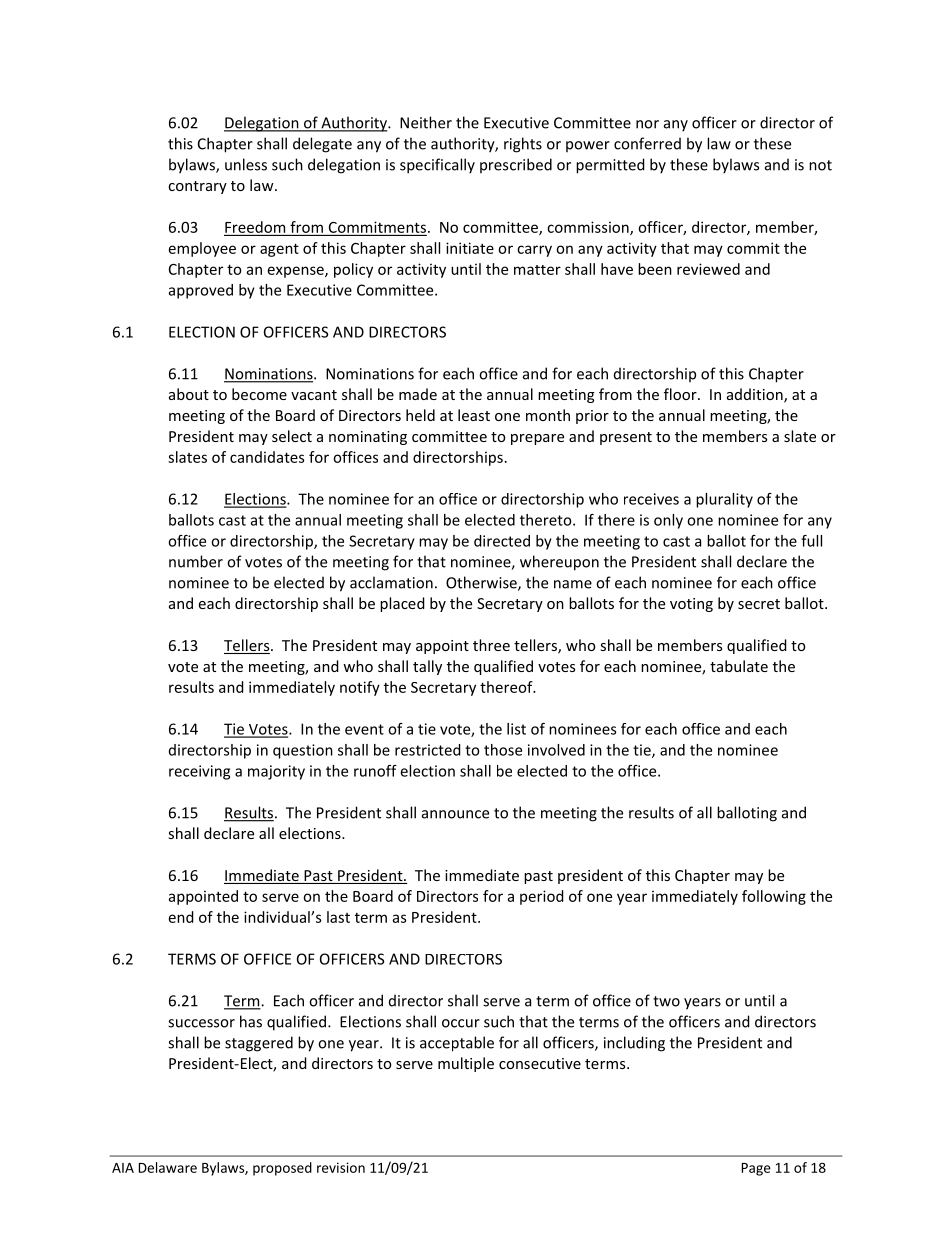 This screenshot has width=952, height=1233. What do you see at coordinates (647, 143) in the screenshot?
I see `conferred` at bounding box center [647, 143].
